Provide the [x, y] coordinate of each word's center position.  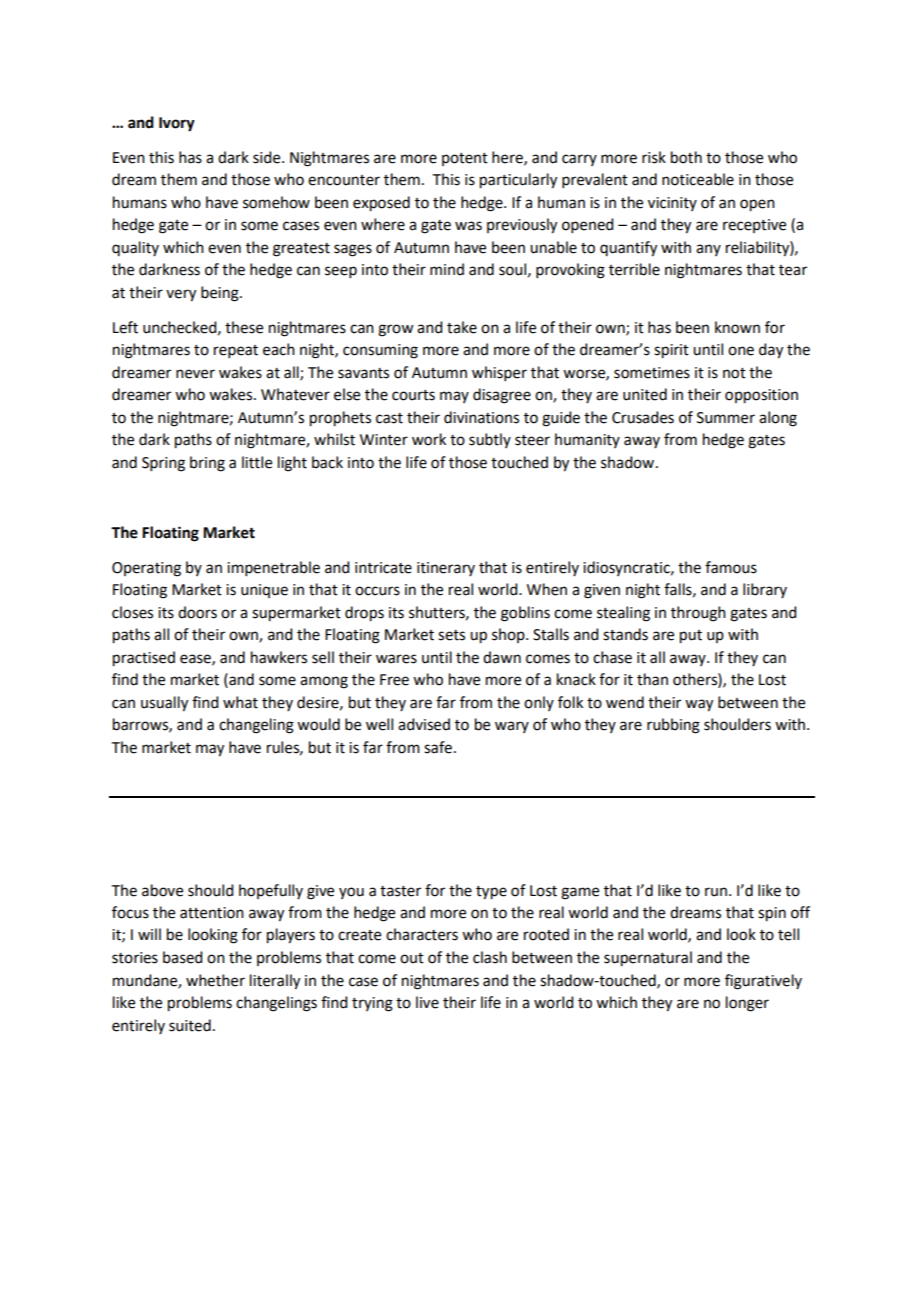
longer [747, 1004]
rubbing [673, 726]
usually [164, 704]
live [427, 1002]
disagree [502, 396]
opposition [761, 396]
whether [215, 980]
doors [197, 612]
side [268, 157]
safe [438, 747]
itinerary [446, 569]
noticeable [698, 179]
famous [731, 567]
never [195, 374]
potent [465, 159]
